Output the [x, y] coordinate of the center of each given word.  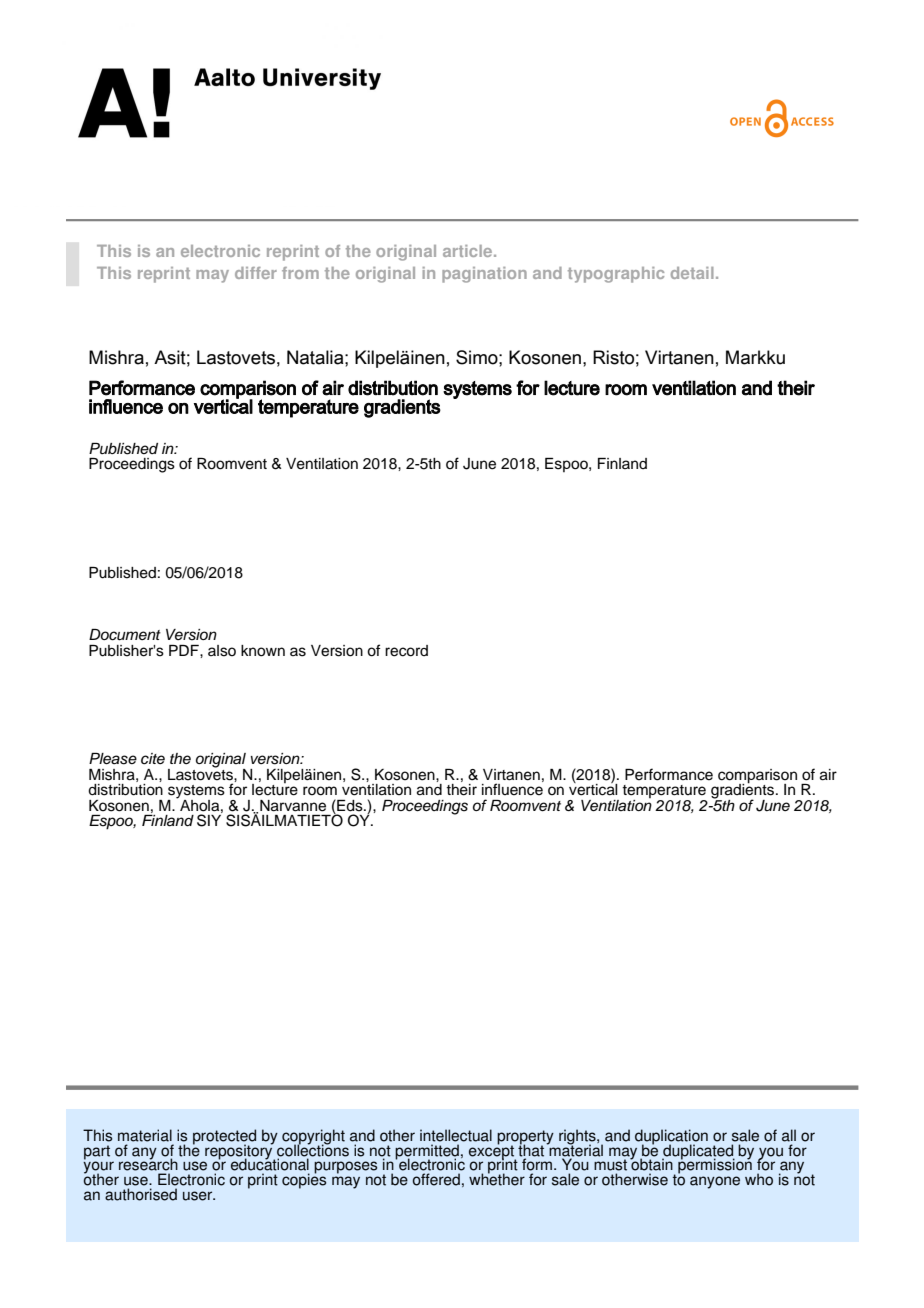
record [406, 651]
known [263, 651]
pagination [484, 275]
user [199, 1196]
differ [256, 273]
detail [692, 273]
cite [153, 759]
